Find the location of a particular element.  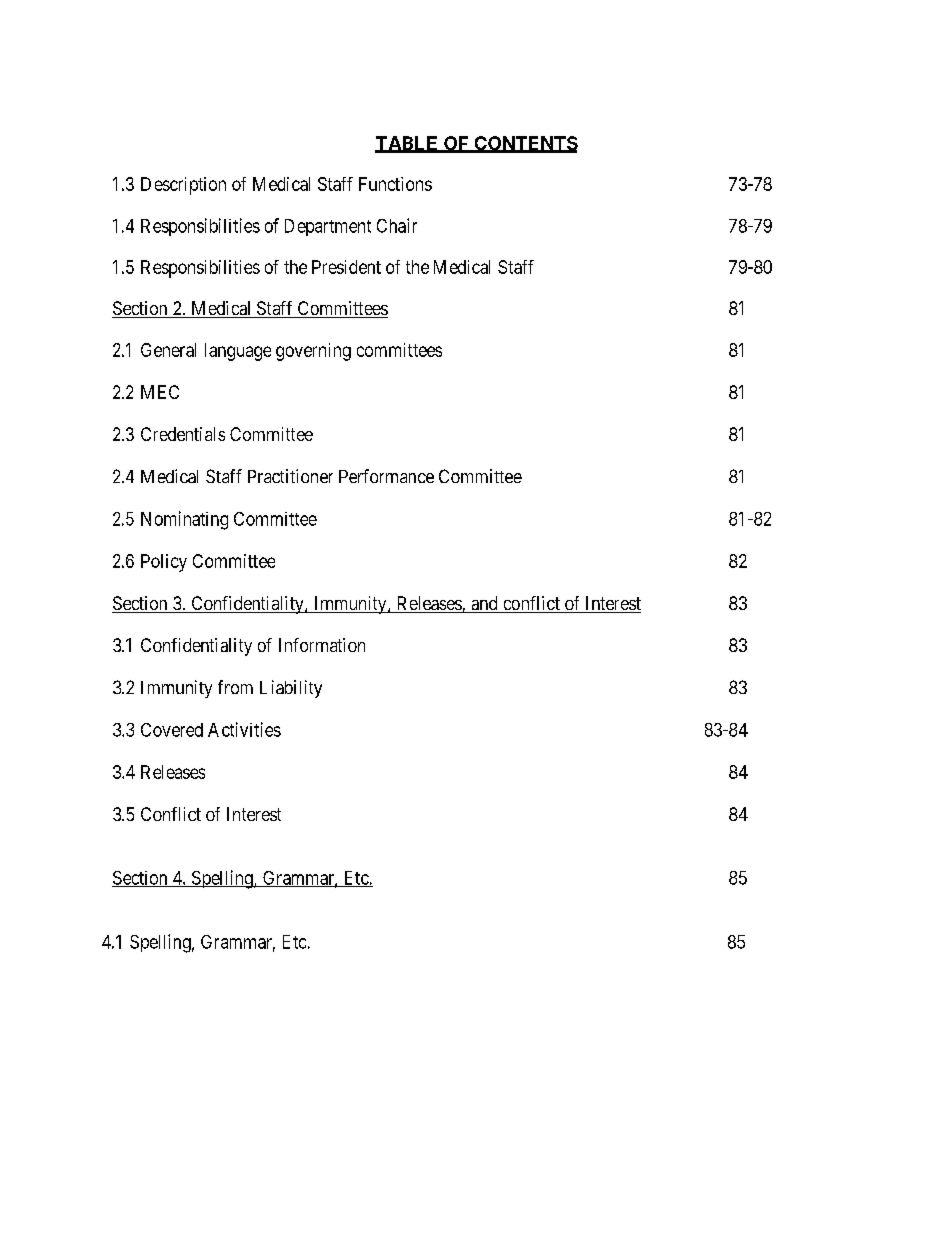

Performance is located at coordinates (386, 476).
